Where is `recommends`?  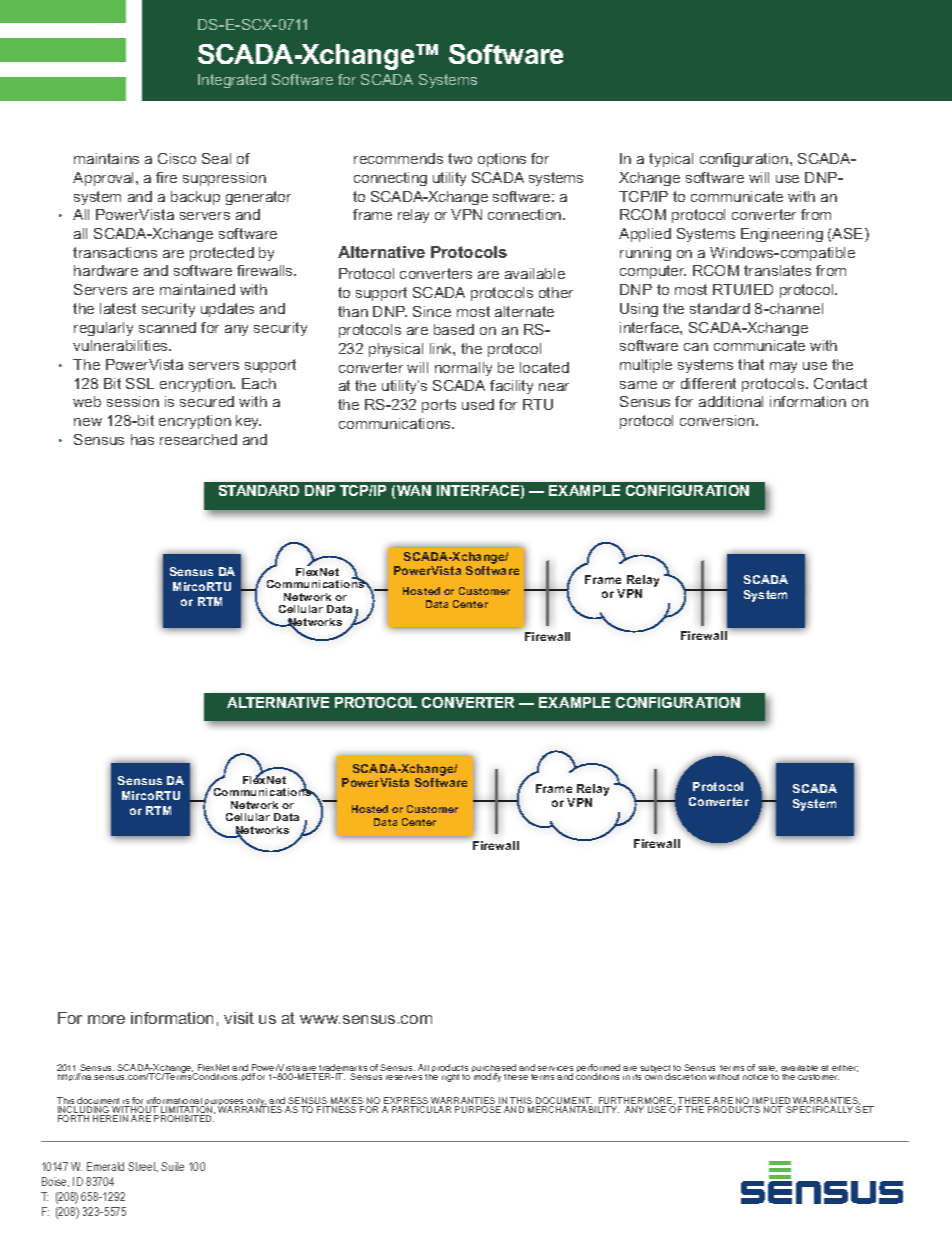
recommends is located at coordinates (398, 158).
